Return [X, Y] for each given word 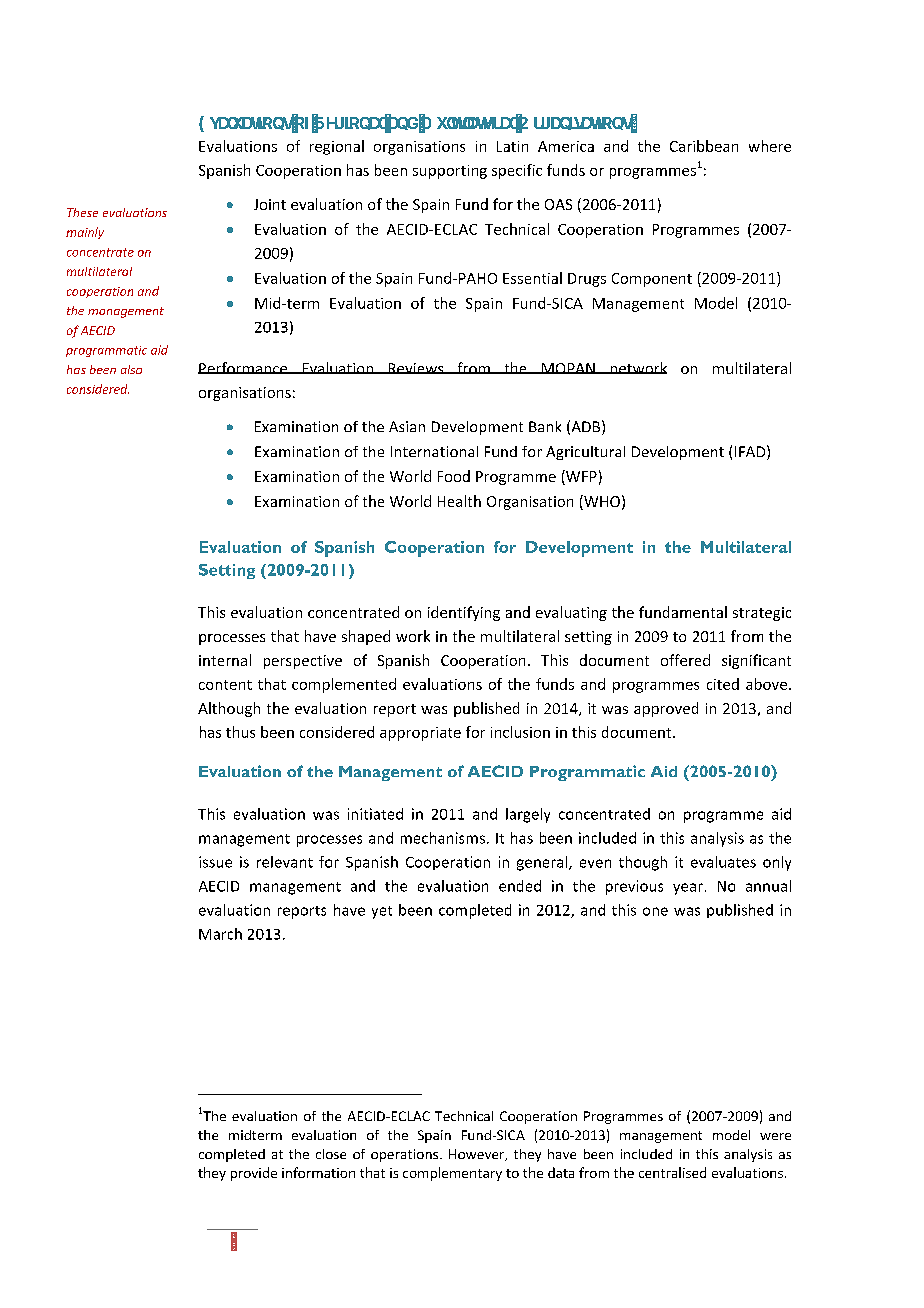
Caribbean [704, 146]
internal [225, 660]
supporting [450, 172]
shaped [366, 637]
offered [685, 660]
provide [254, 1174]
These [82, 212]
